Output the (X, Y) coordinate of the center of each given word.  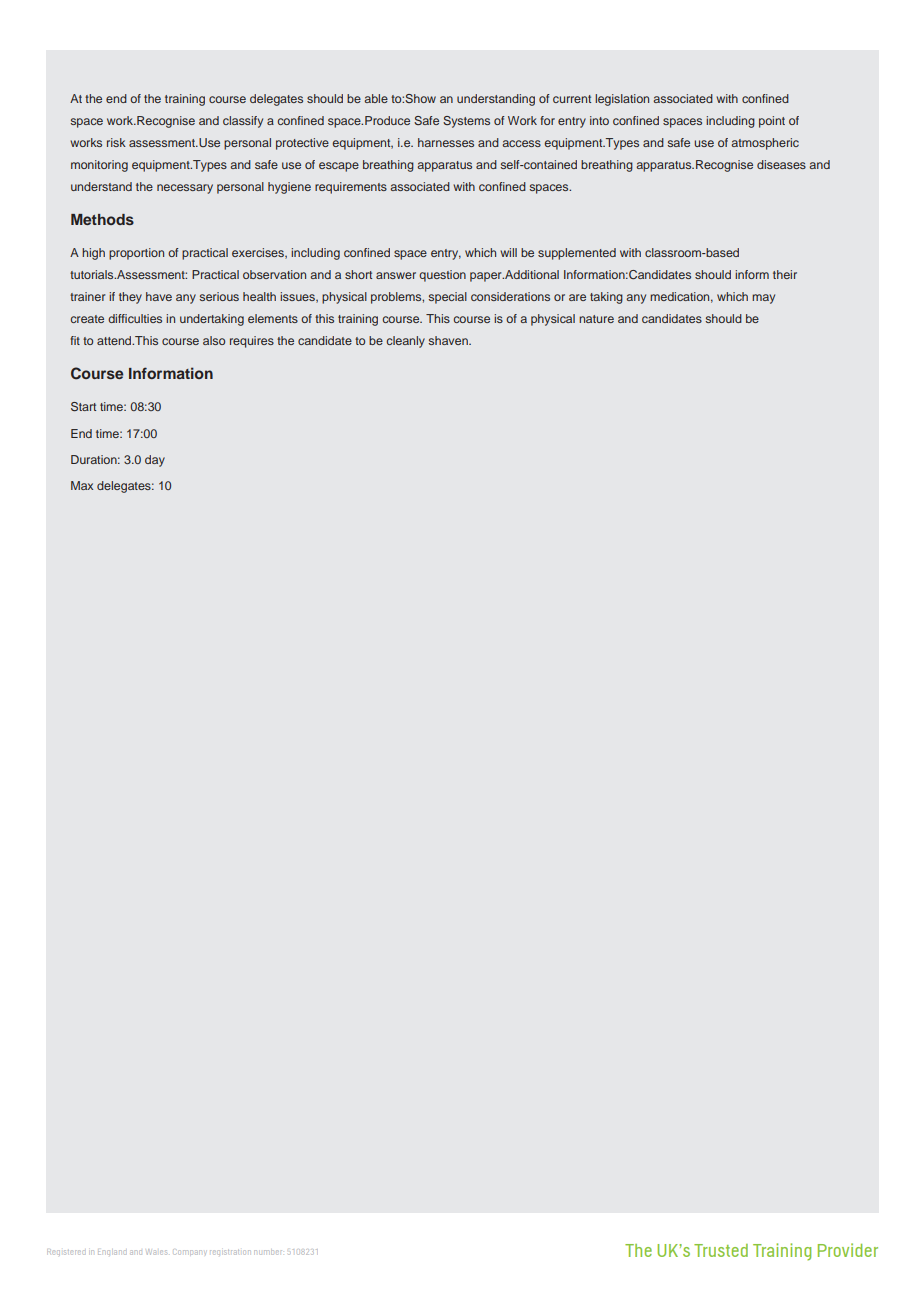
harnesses (446, 142)
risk (116, 142)
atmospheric (765, 144)
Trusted (721, 1250)
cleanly (406, 342)
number (268, 1252)
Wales (157, 1252)
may (763, 299)
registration (230, 1252)
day (155, 461)
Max (82, 485)
